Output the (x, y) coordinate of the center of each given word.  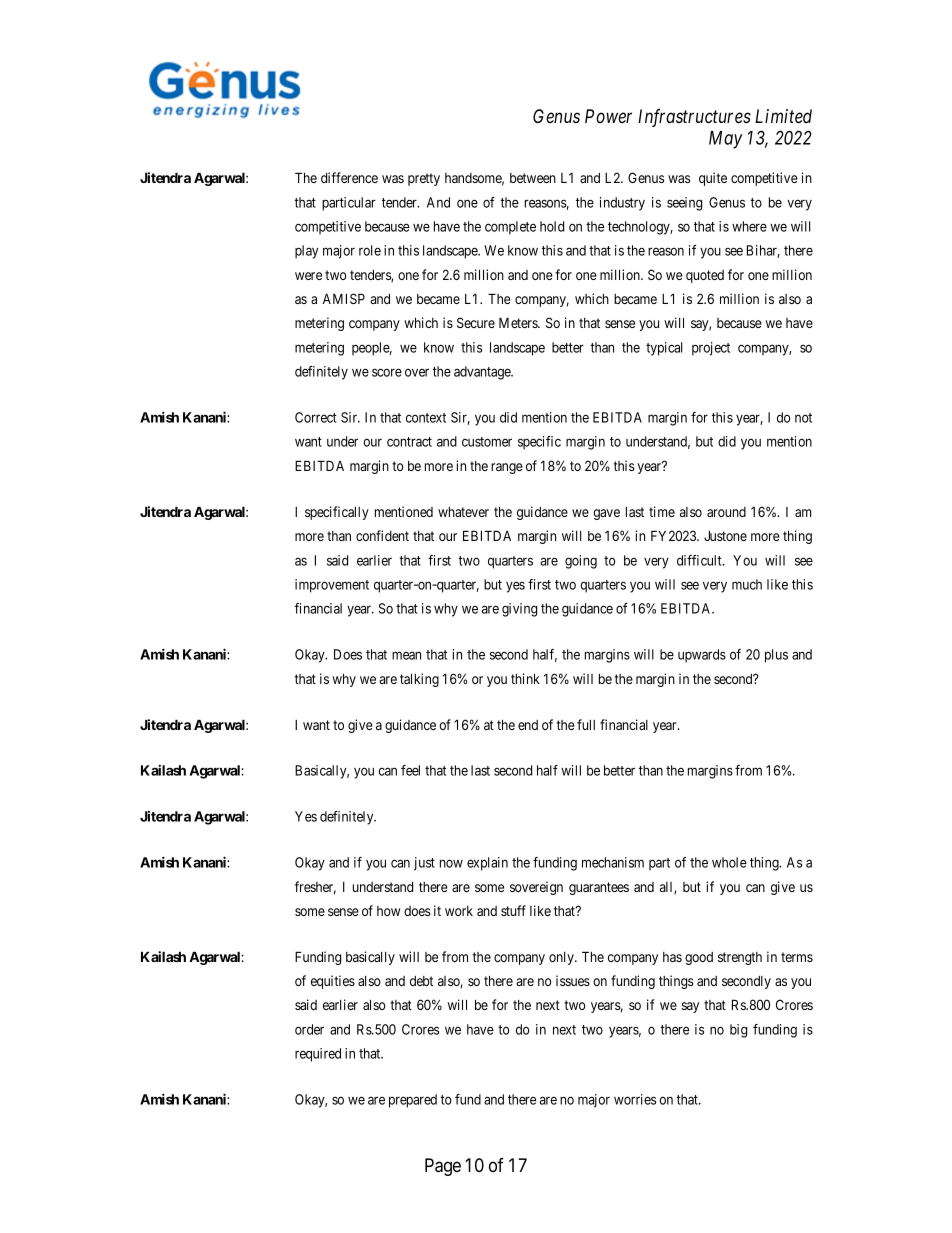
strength (740, 958)
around (726, 512)
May (726, 140)
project (711, 349)
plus (776, 656)
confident (382, 535)
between (533, 178)
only (562, 958)
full (586, 724)
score (387, 372)
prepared (413, 1101)
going (581, 562)
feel (410, 770)
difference (349, 177)
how (388, 911)
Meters (519, 322)
